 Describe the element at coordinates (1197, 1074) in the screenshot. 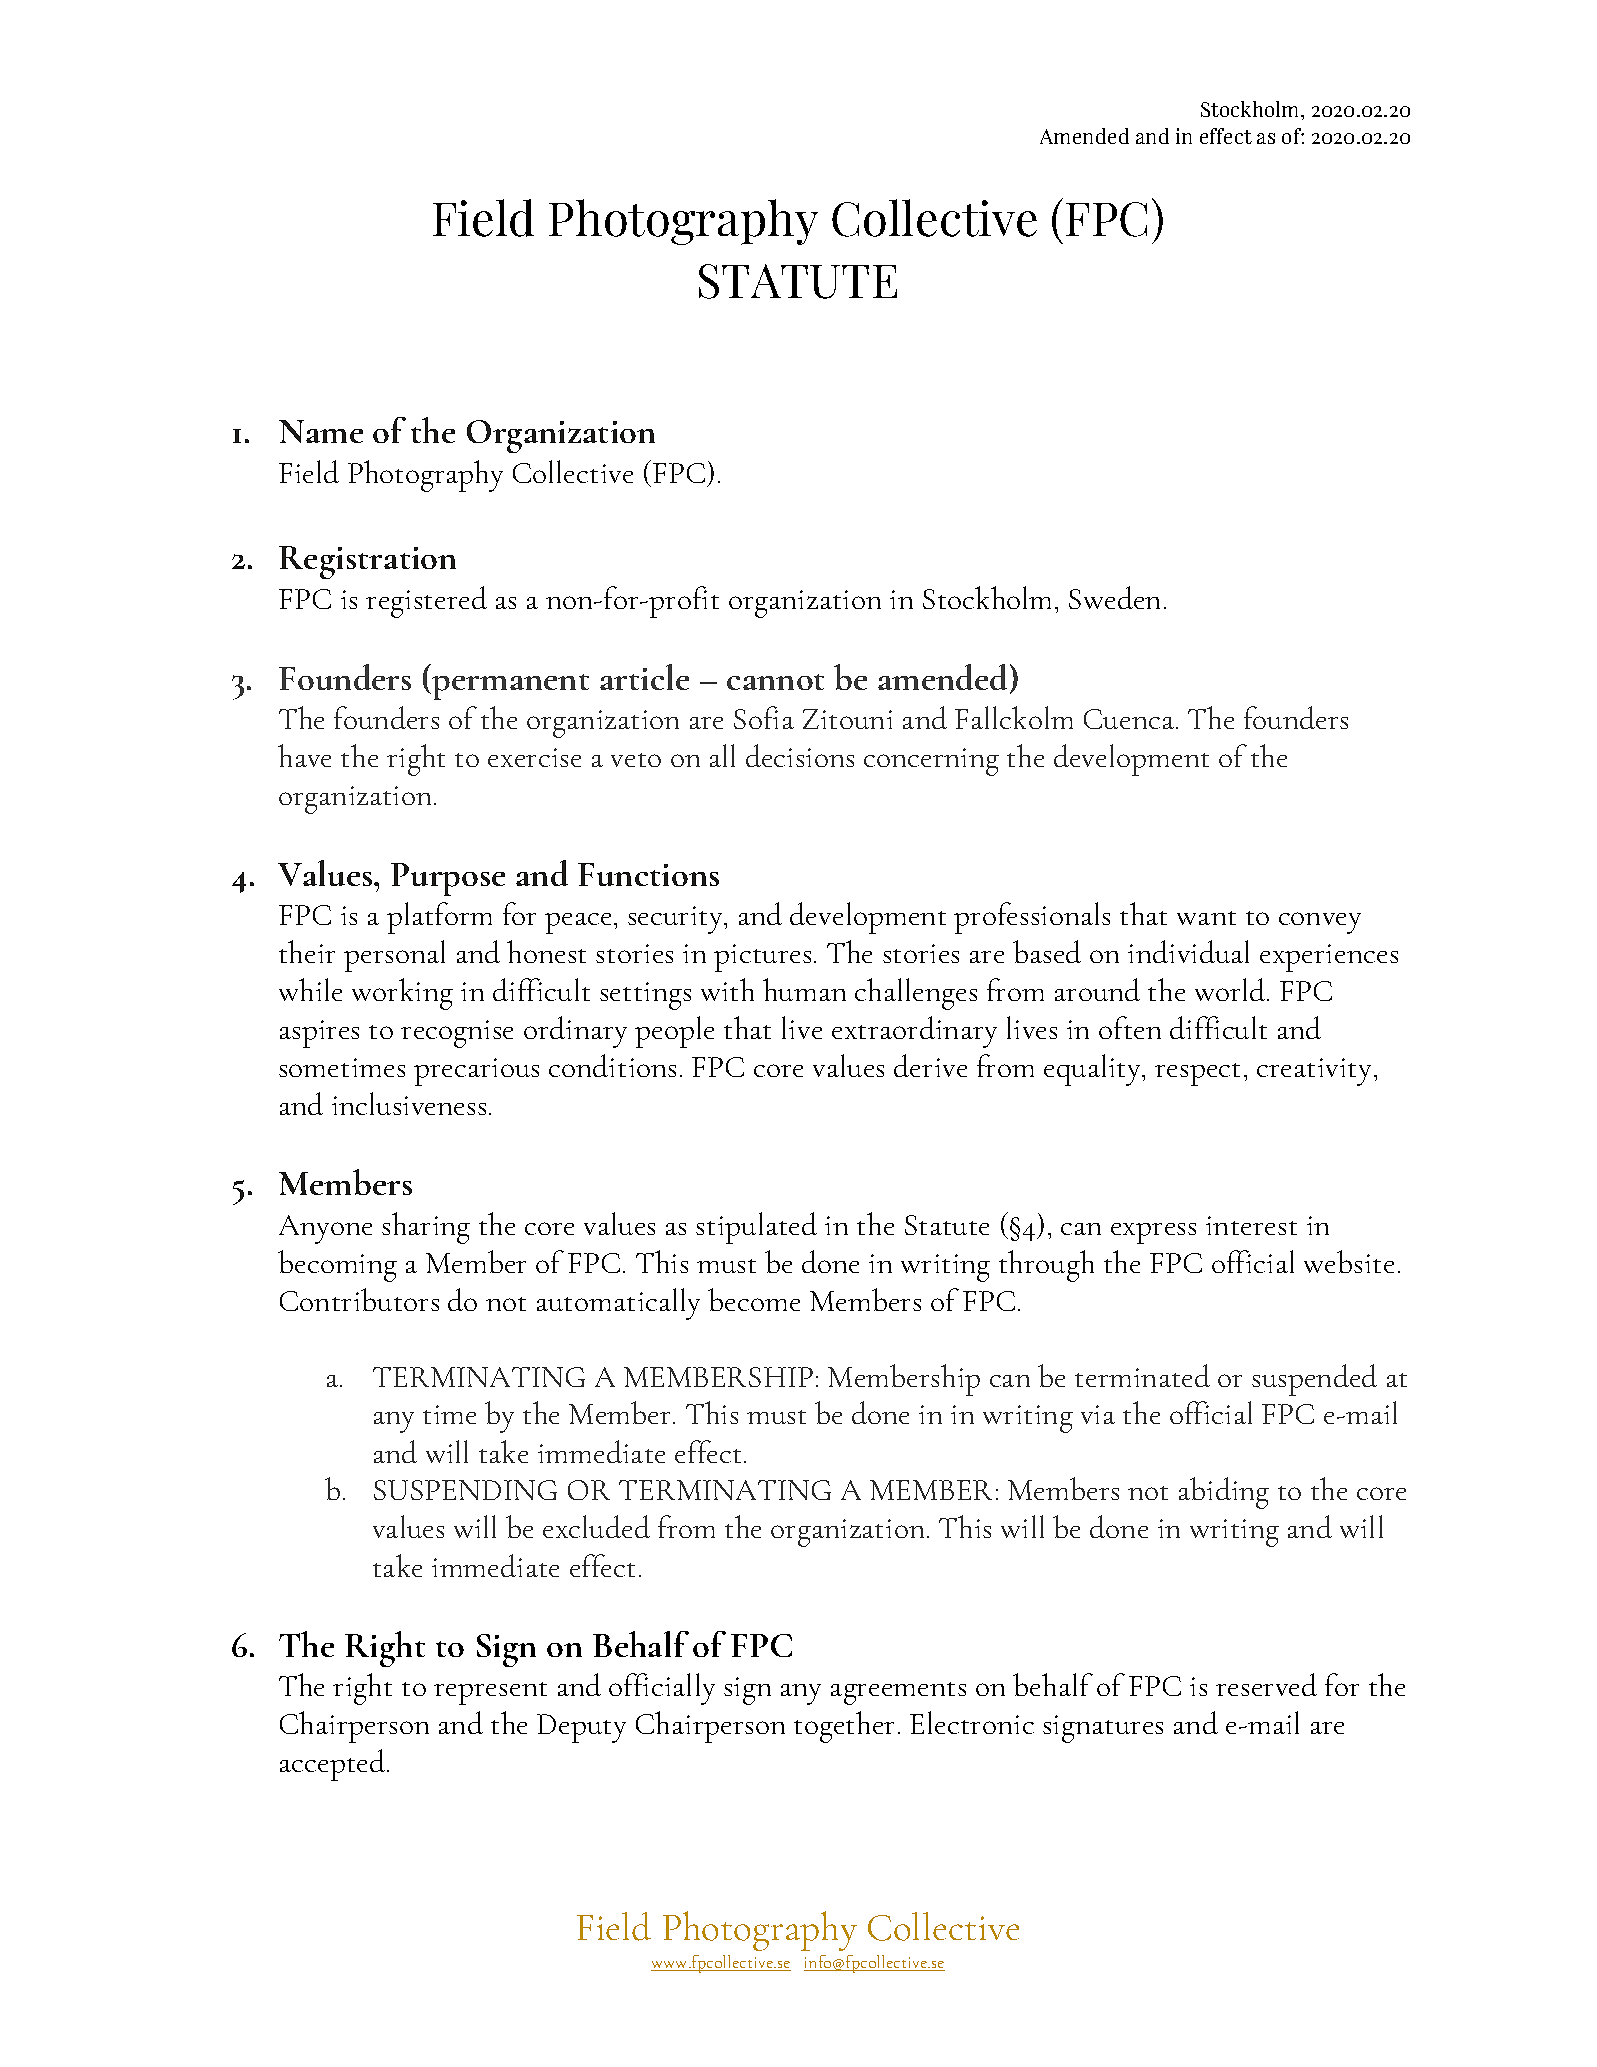

I see `respect` at that location.
